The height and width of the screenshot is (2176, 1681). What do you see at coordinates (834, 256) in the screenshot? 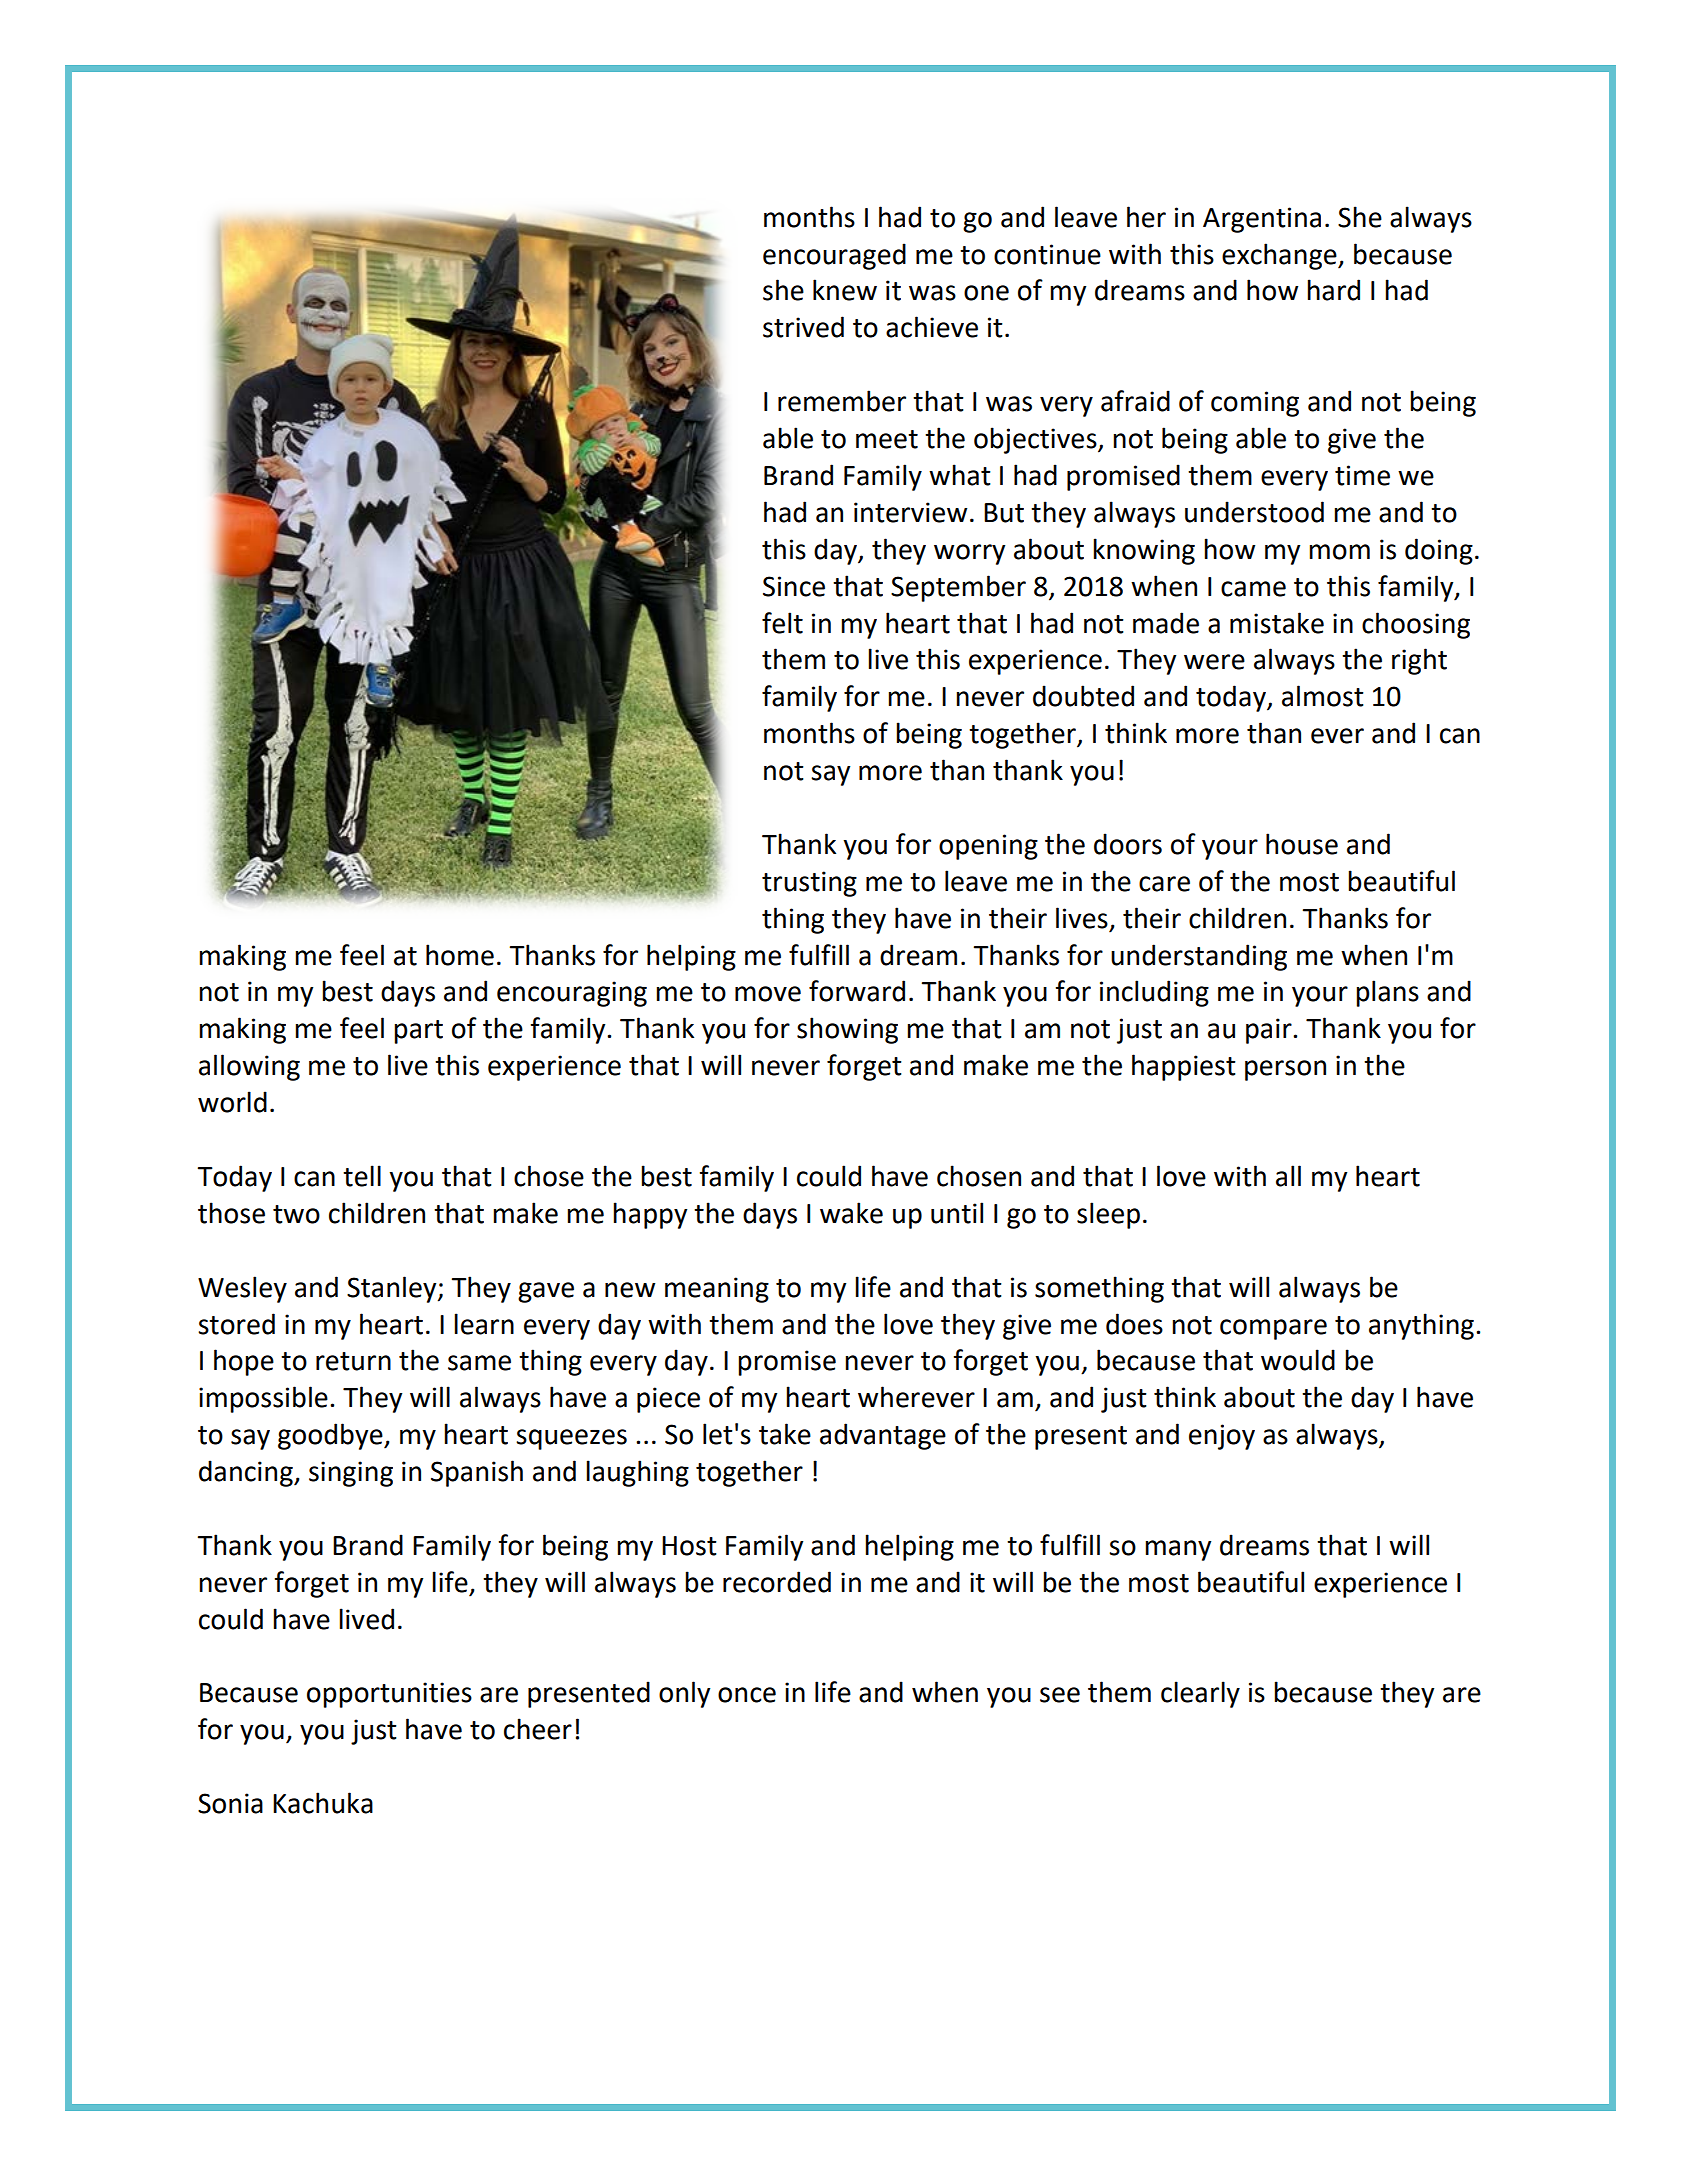
I see `encouraged` at bounding box center [834, 256].
